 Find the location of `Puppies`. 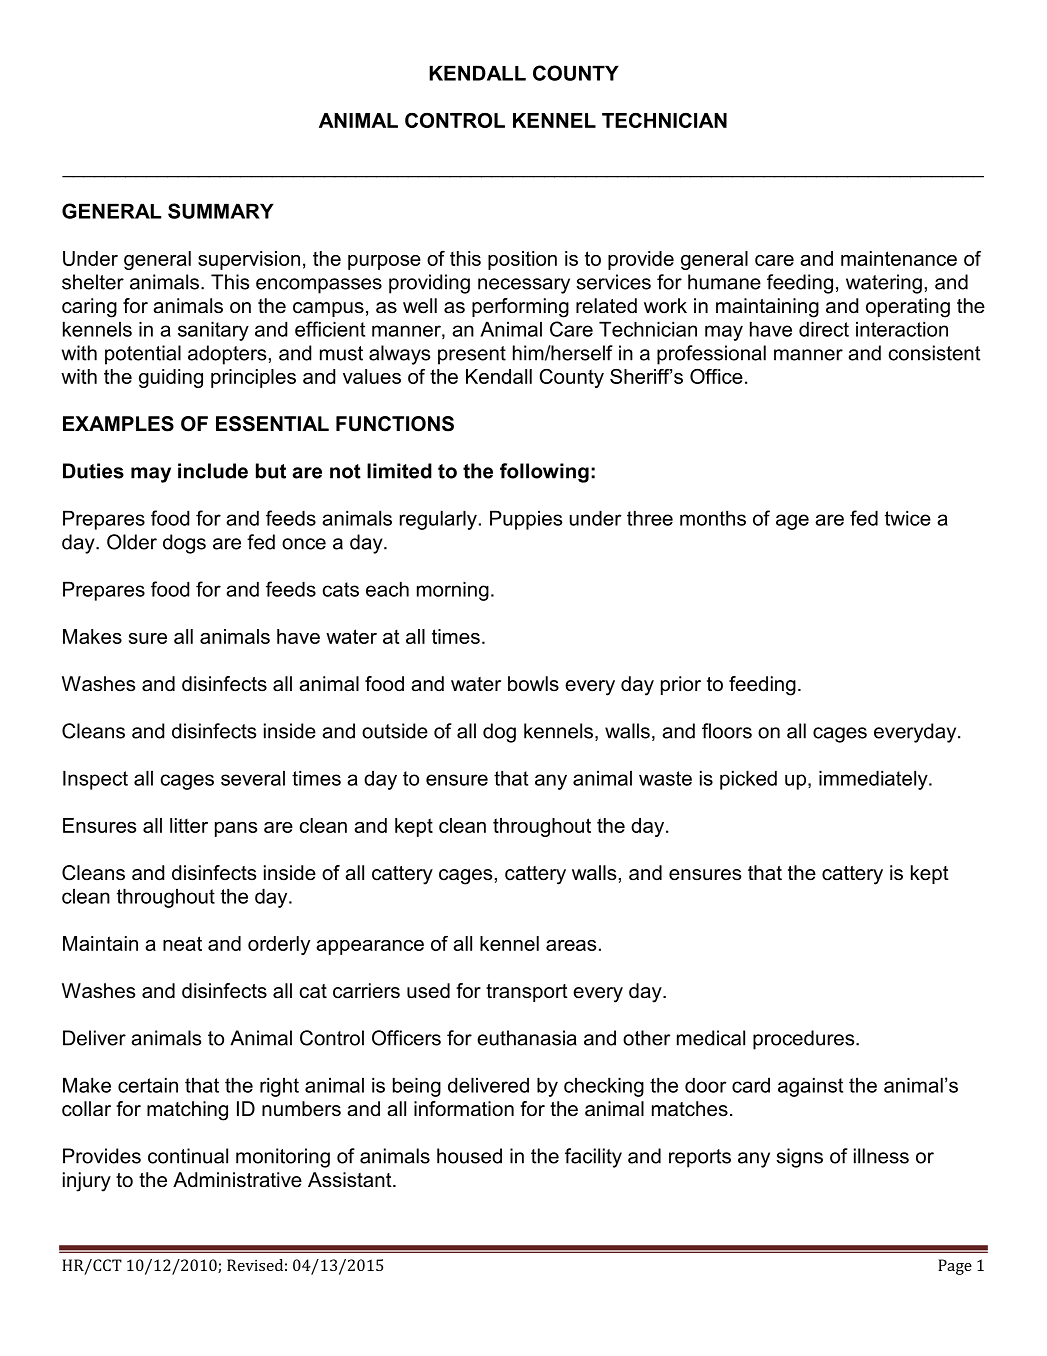

Puppies is located at coordinates (526, 520).
